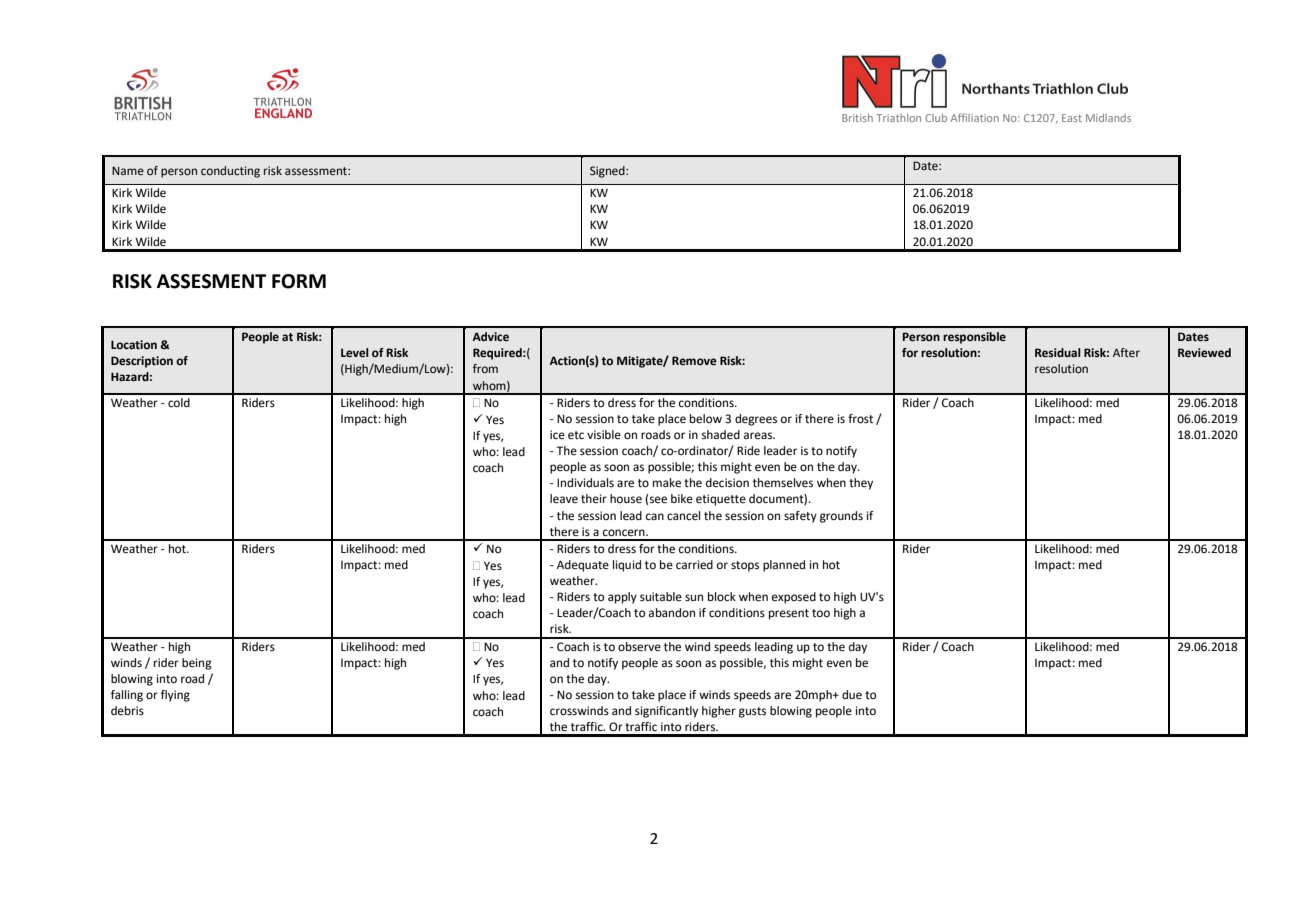  What do you see at coordinates (706, 419) in the screenshot?
I see `below` at bounding box center [706, 419].
